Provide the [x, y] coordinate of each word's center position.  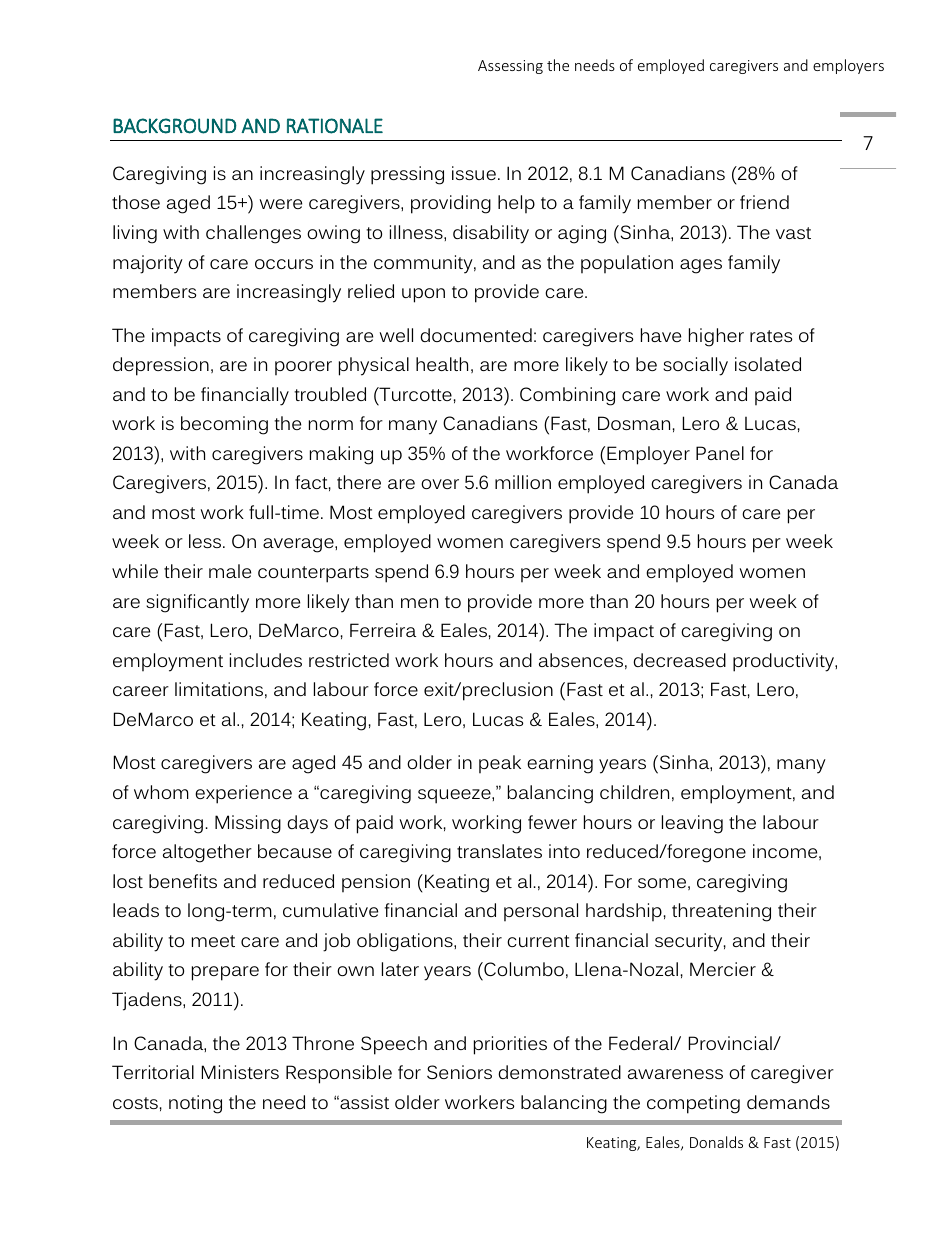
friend [764, 202]
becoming [224, 425]
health [442, 364]
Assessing [510, 67]
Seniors [459, 1072]
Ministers [240, 1072]
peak [500, 764]
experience [243, 794]
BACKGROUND [175, 126]
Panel [720, 453]
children [634, 792]
